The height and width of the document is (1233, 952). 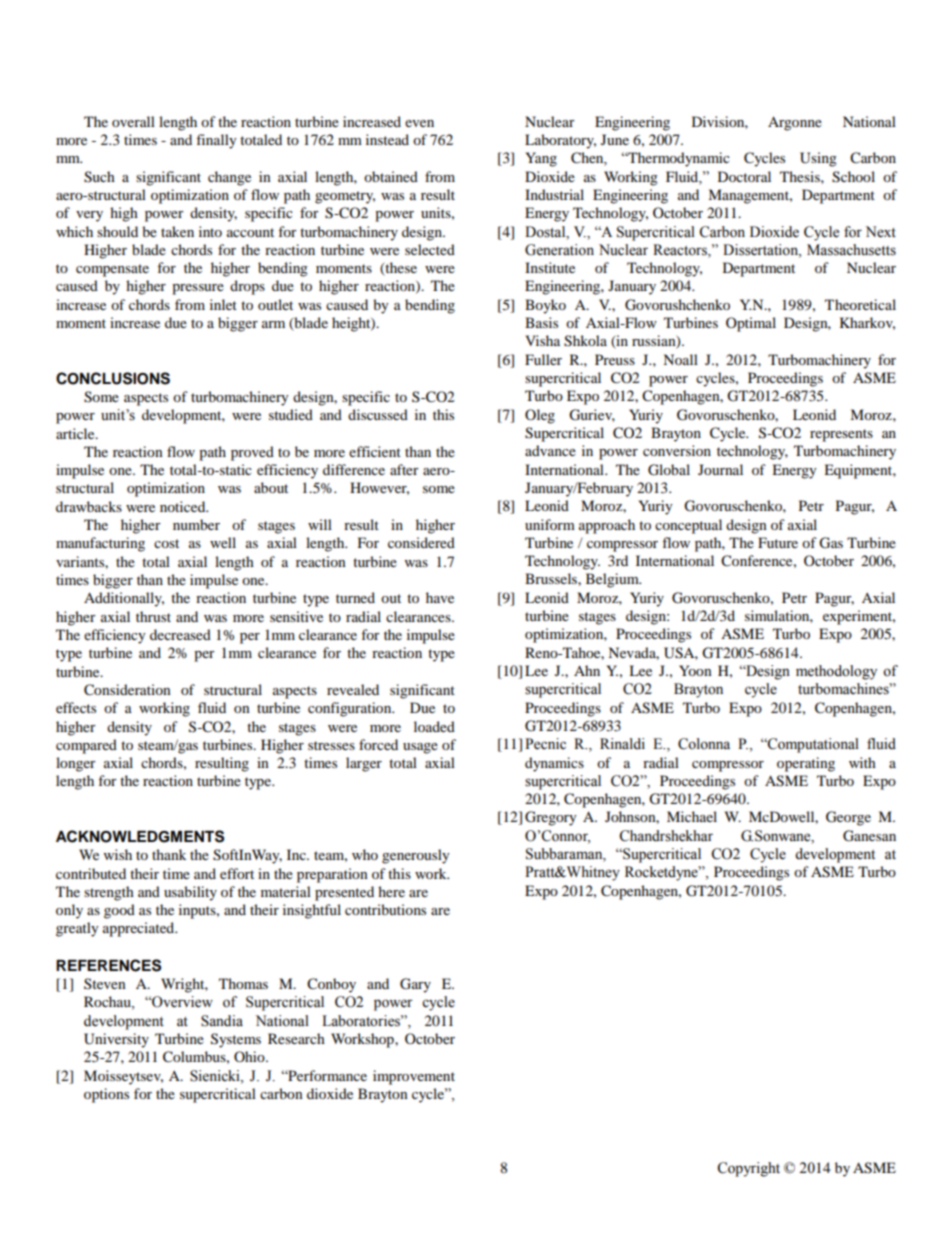 I want to click on options, so click(x=106, y=1095).
